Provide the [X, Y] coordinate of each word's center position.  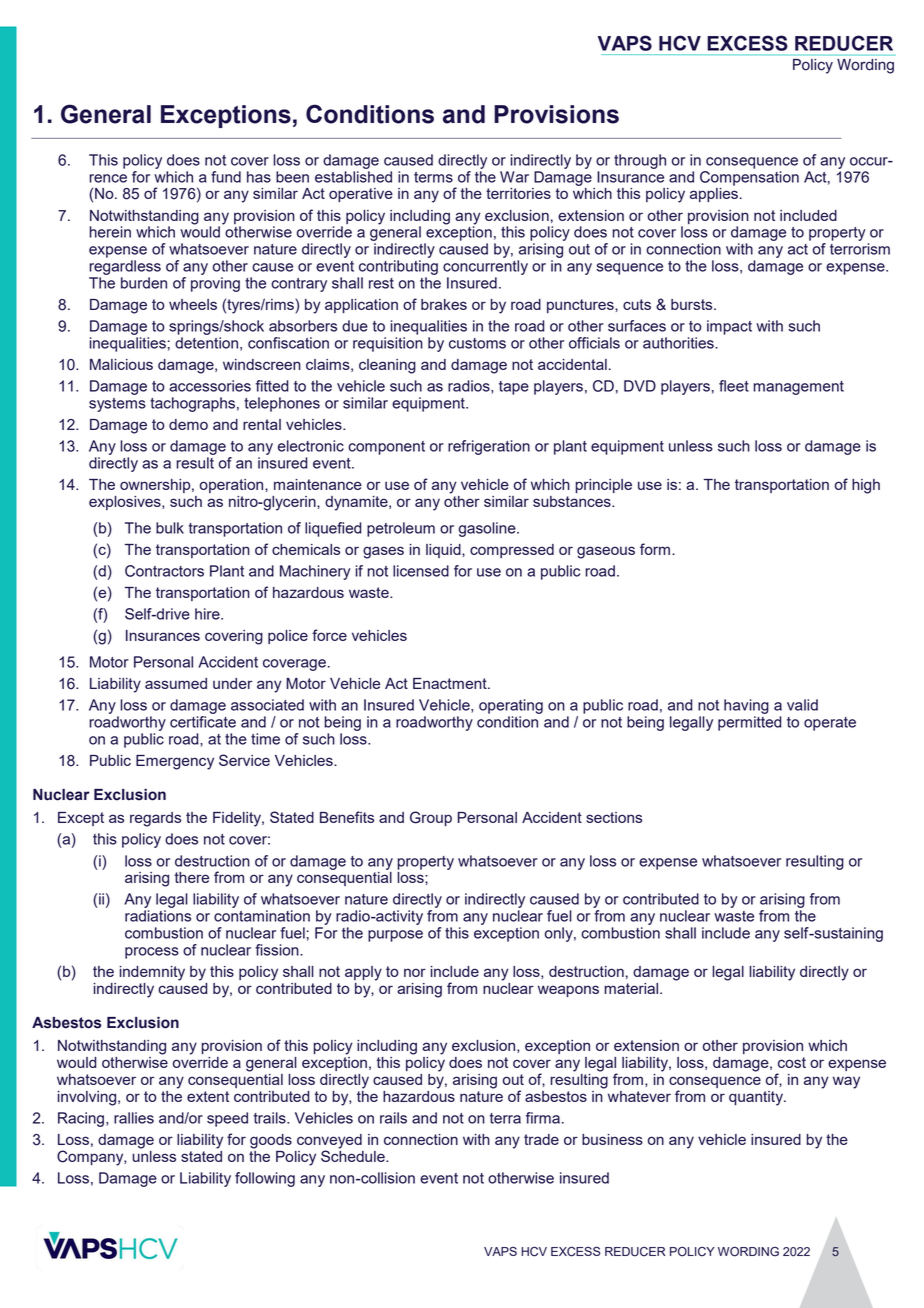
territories [518, 193]
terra [505, 1118]
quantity [757, 1098]
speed [227, 1119]
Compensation [749, 177]
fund [226, 177]
